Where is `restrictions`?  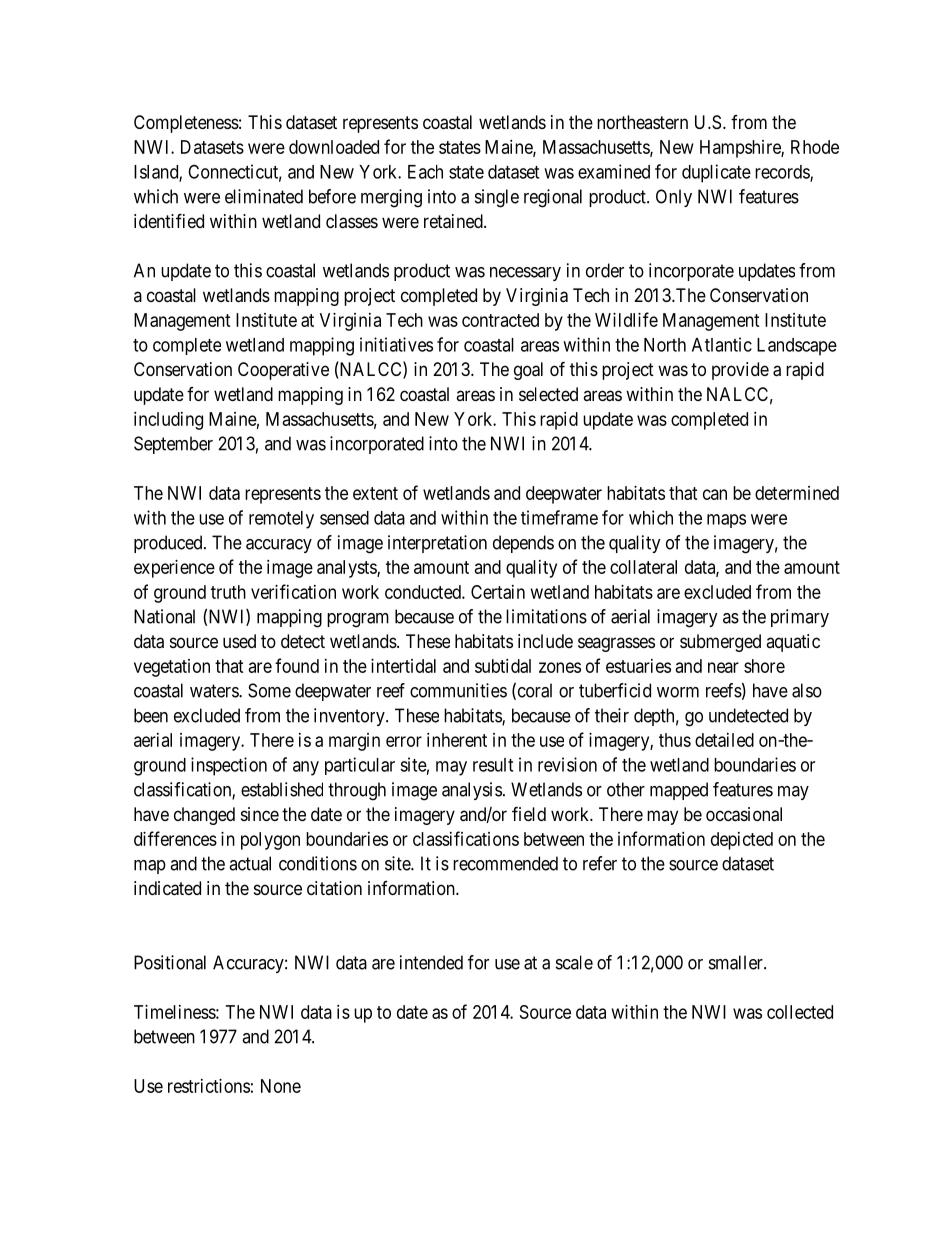 restrictions is located at coordinates (209, 1086).
